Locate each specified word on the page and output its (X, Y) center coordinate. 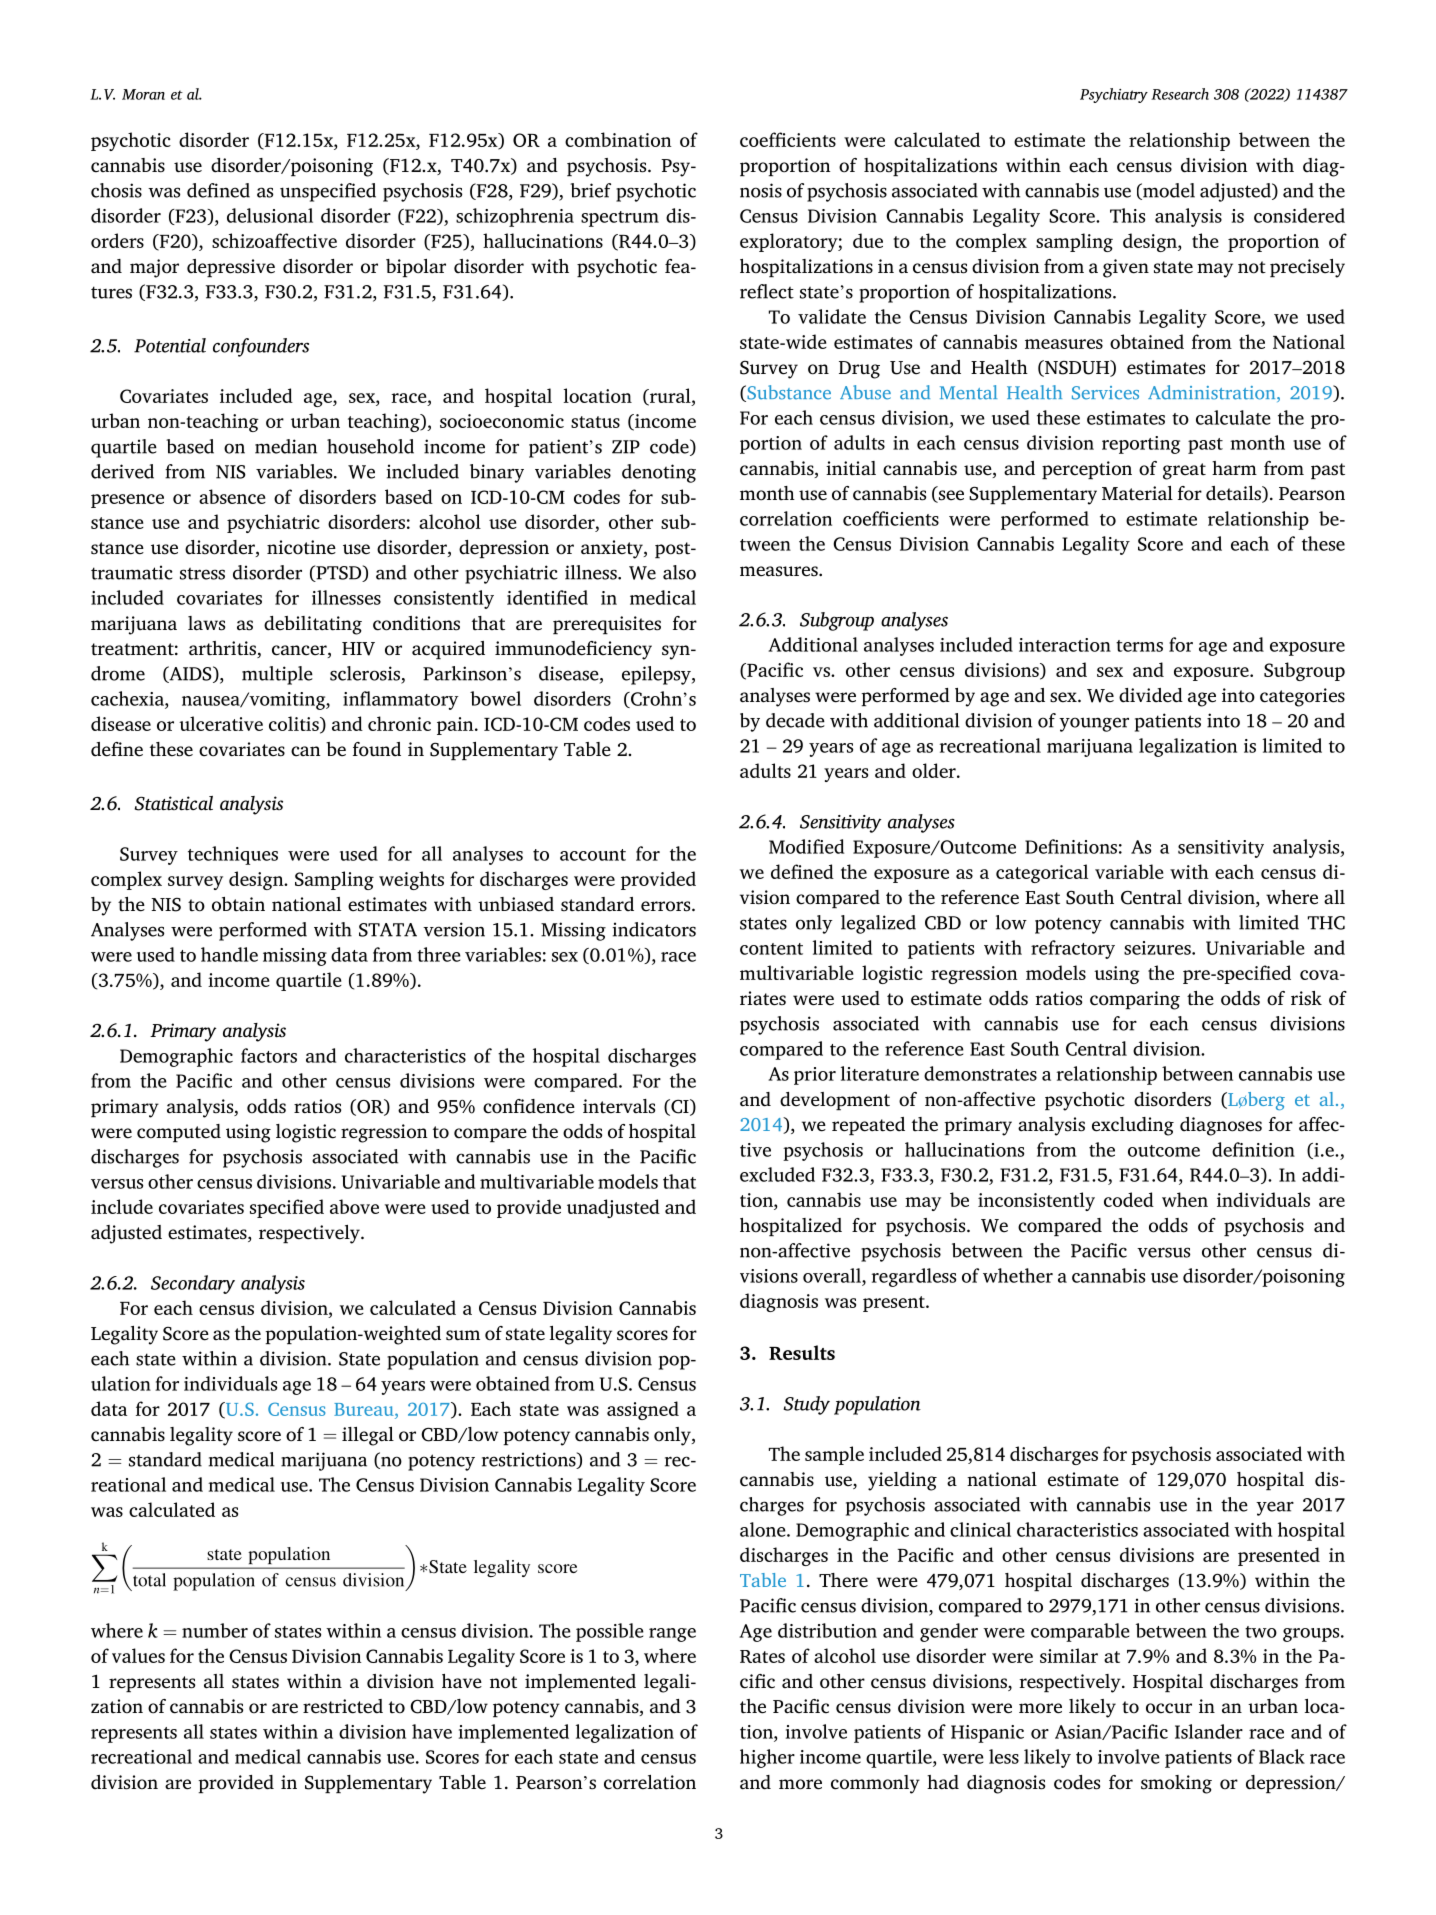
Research (1180, 94)
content (771, 949)
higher (767, 1758)
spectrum (620, 219)
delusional (270, 215)
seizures (1158, 948)
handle (229, 954)
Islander (1209, 1731)
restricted (343, 1706)
